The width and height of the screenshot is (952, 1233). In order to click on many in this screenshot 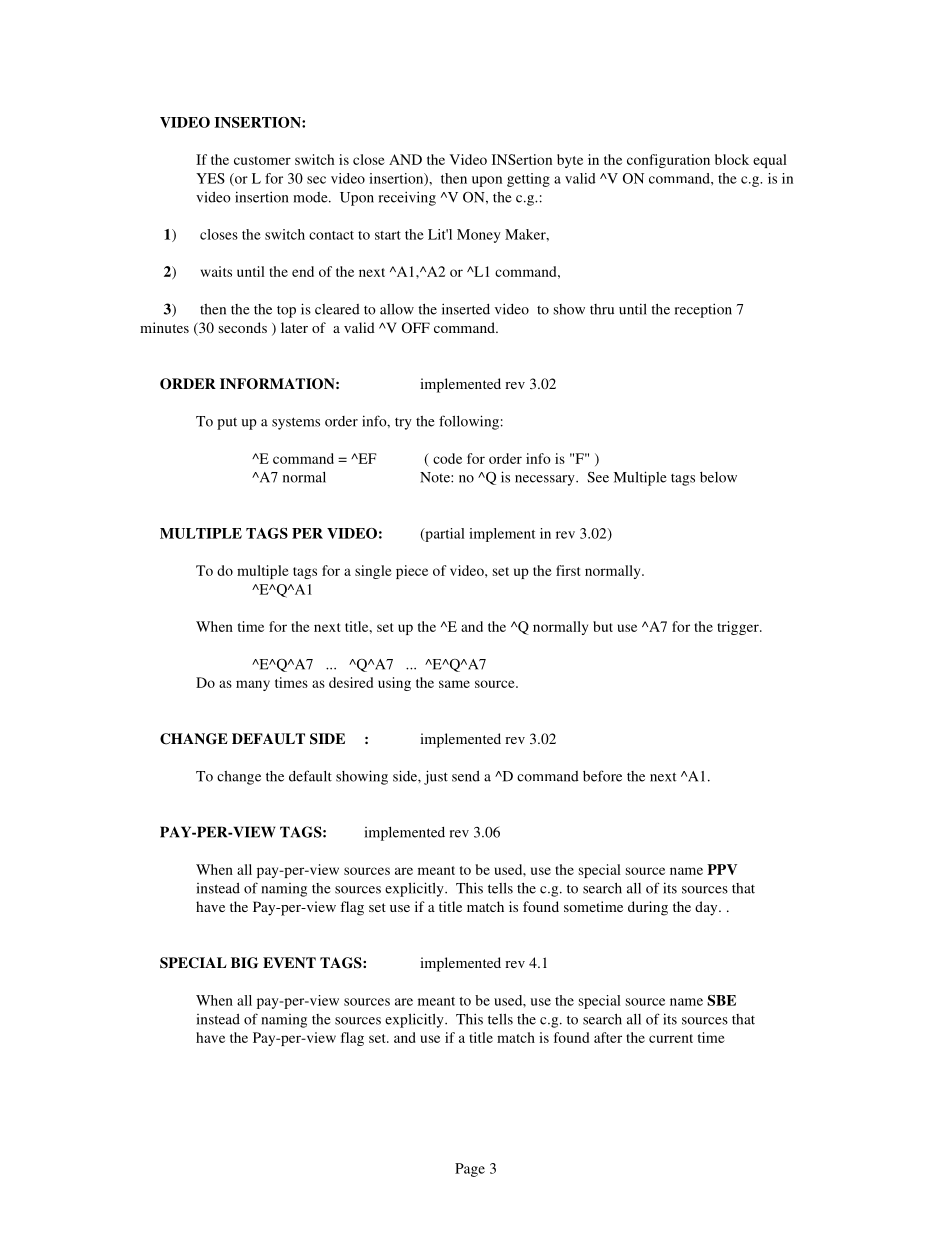, I will do `click(253, 685)`.
